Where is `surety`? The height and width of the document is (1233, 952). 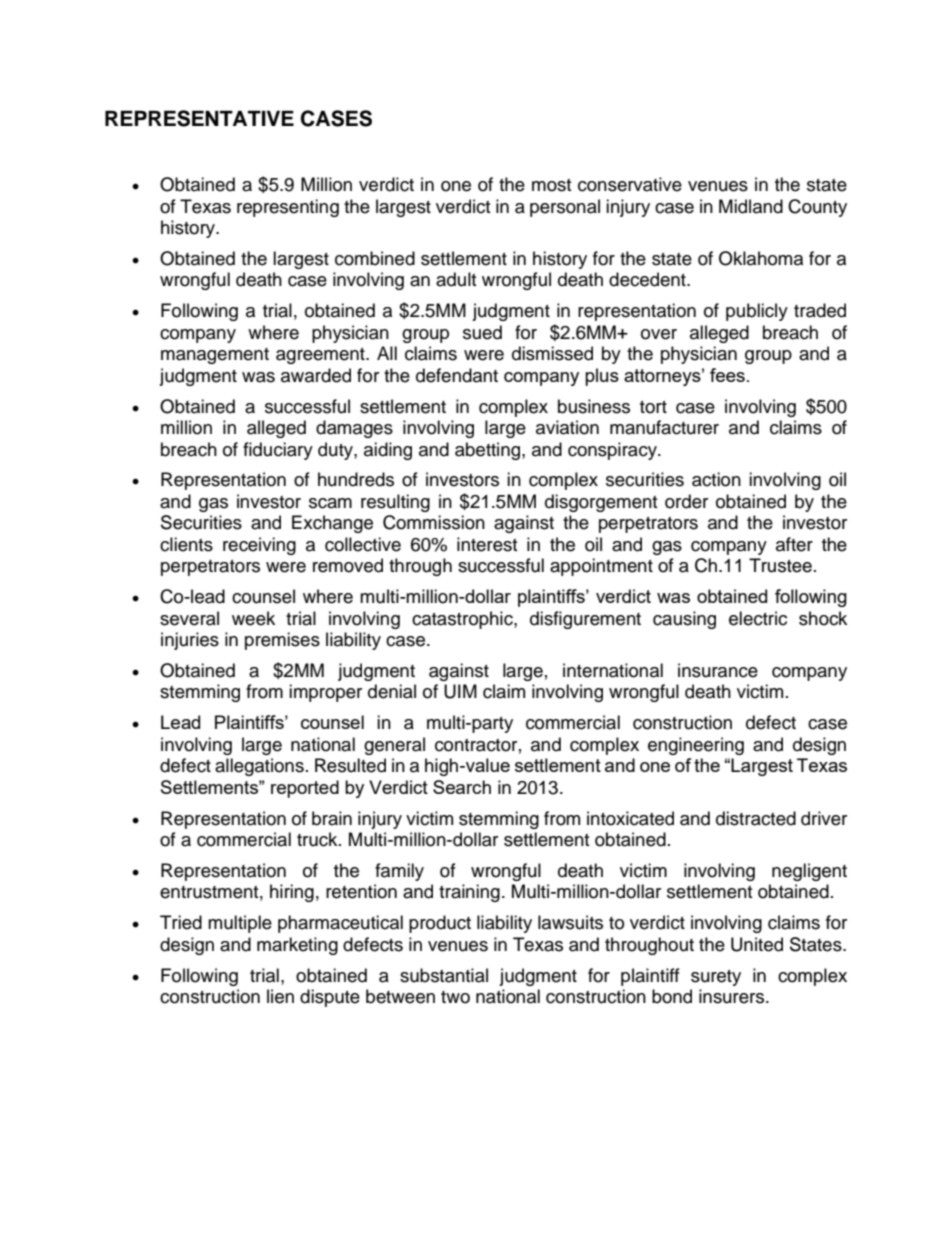
surety is located at coordinates (716, 978).
